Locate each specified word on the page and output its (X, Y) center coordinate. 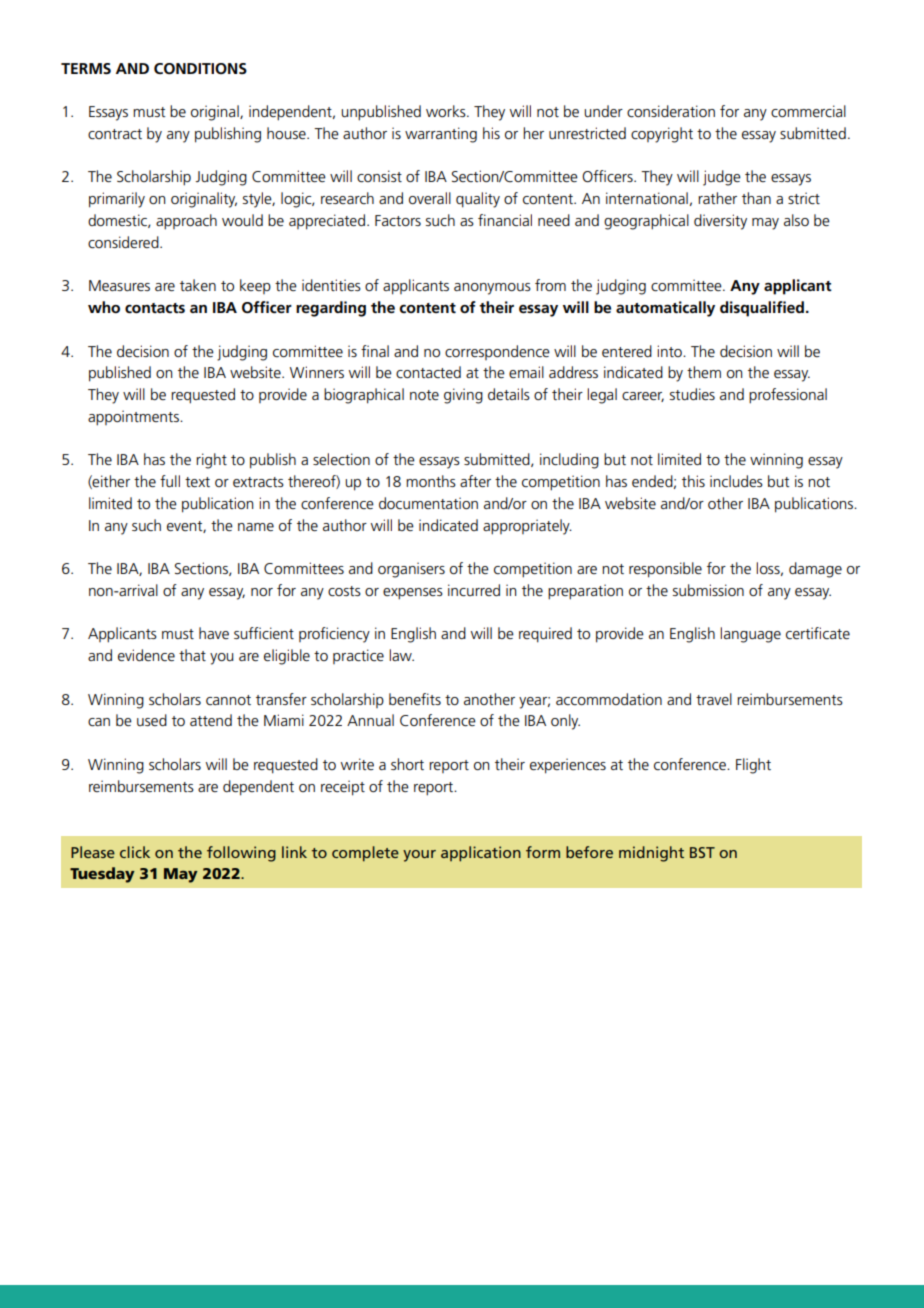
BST (702, 852)
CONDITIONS (200, 68)
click (135, 852)
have (214, 633)
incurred (474, 590)
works (447, 111)
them (704, 372)
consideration (671, 111)
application (481, 854)
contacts (155, 308)
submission (708, 590)
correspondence (497, 352)
